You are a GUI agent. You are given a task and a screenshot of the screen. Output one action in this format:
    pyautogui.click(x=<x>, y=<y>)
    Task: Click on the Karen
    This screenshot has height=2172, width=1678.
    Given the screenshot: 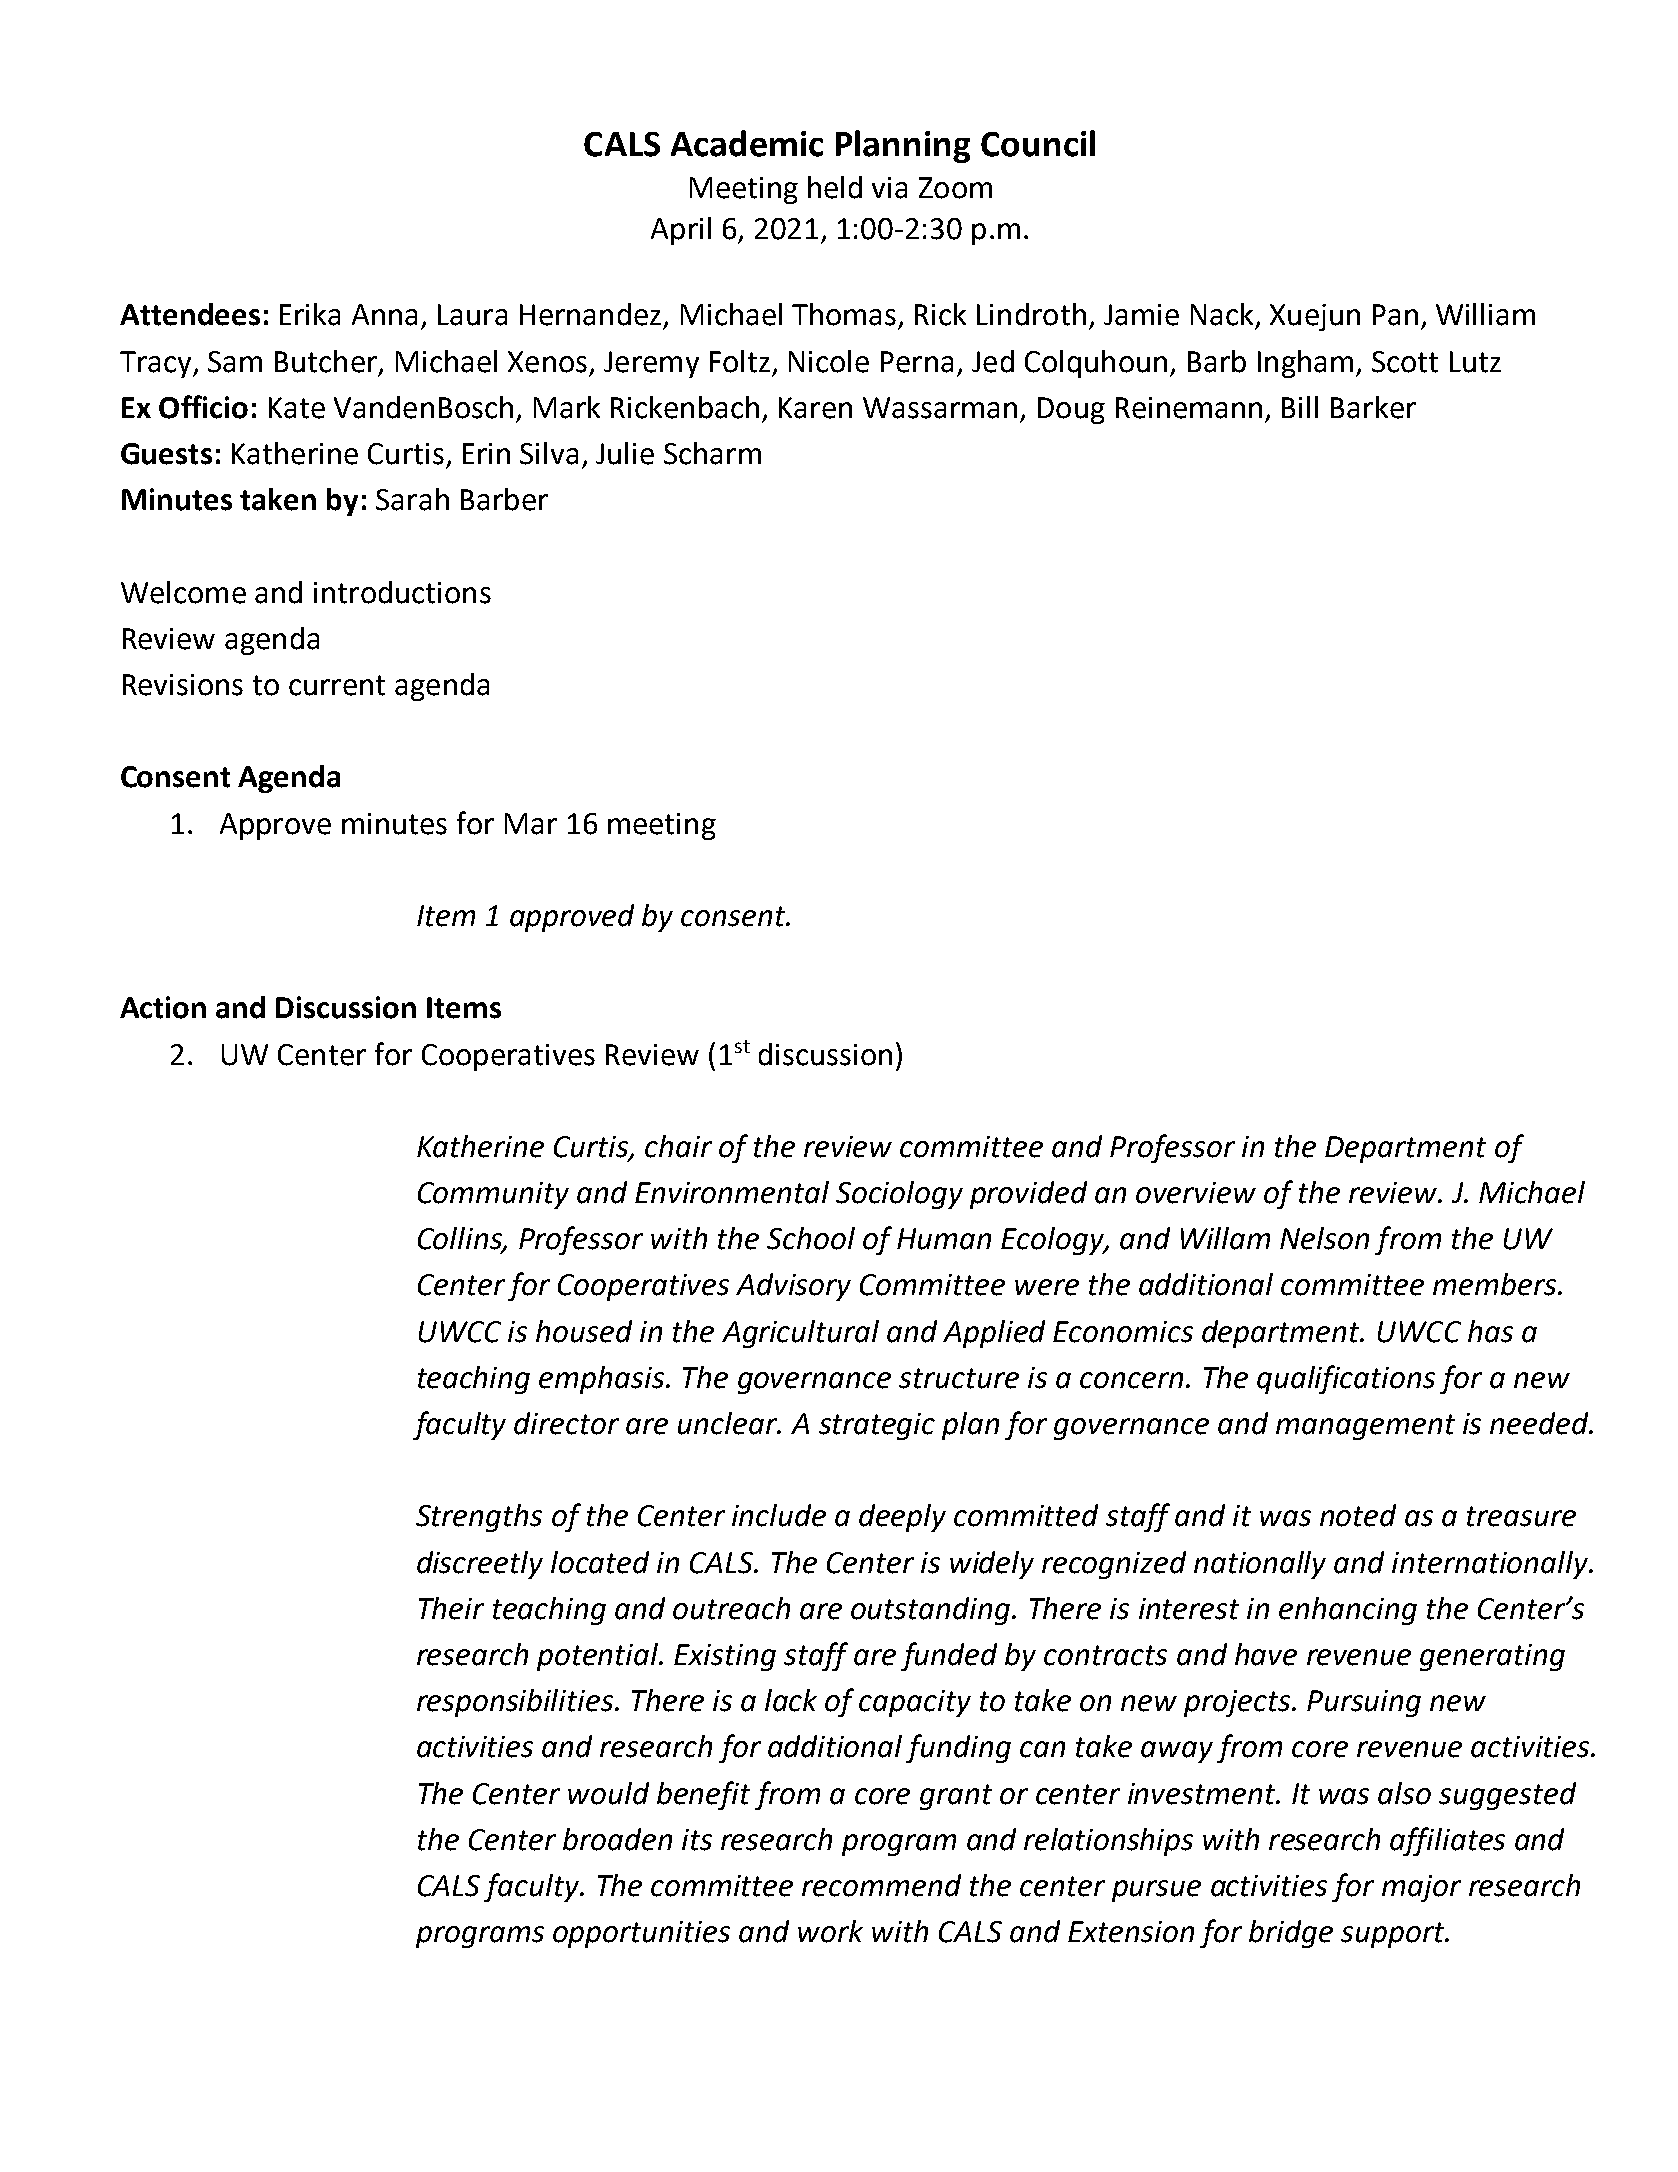 What is the action you would take?
    pyautogui.click(x=815, y=408)
